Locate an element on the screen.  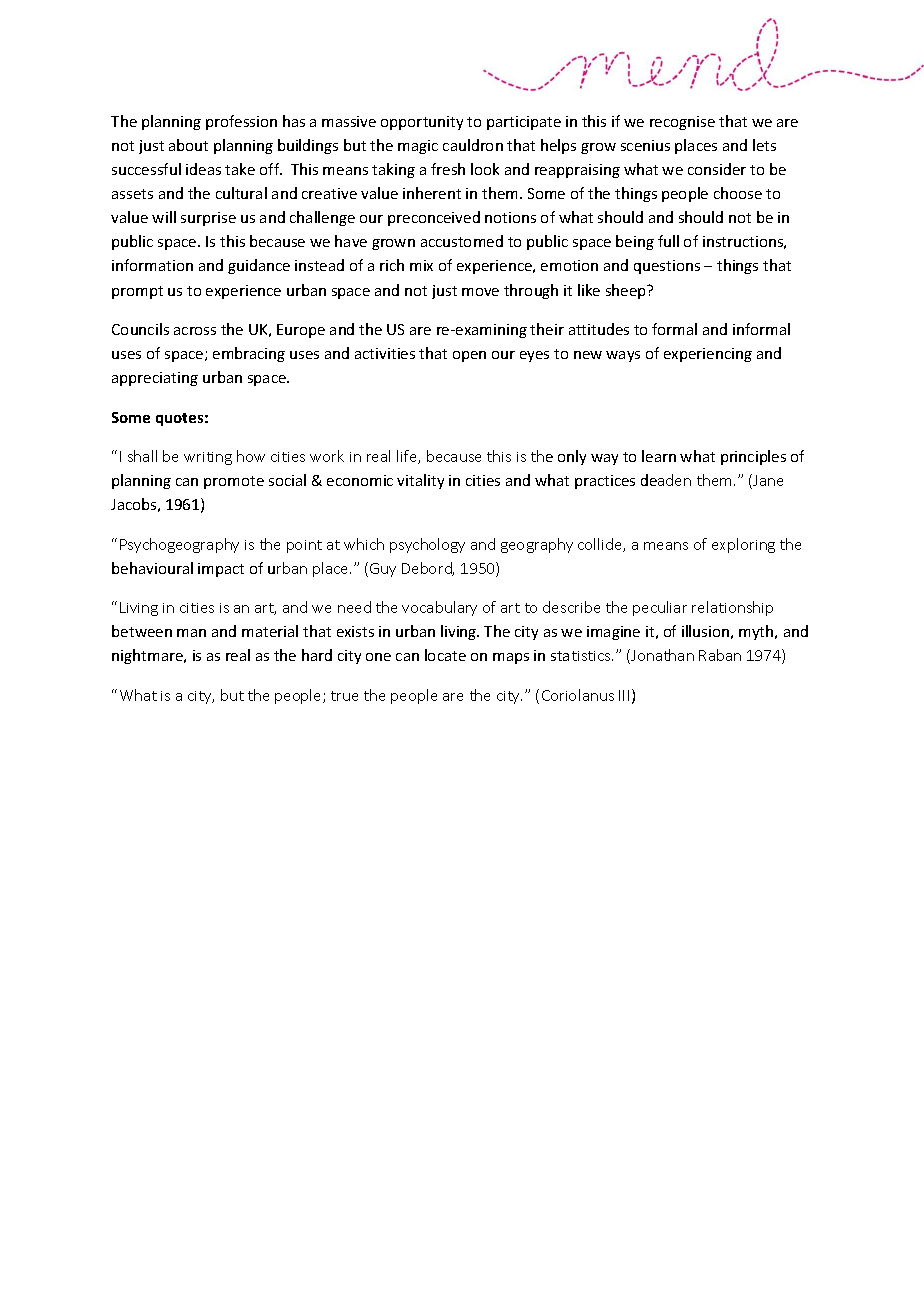
promote is located at coordinates (234, 482).
